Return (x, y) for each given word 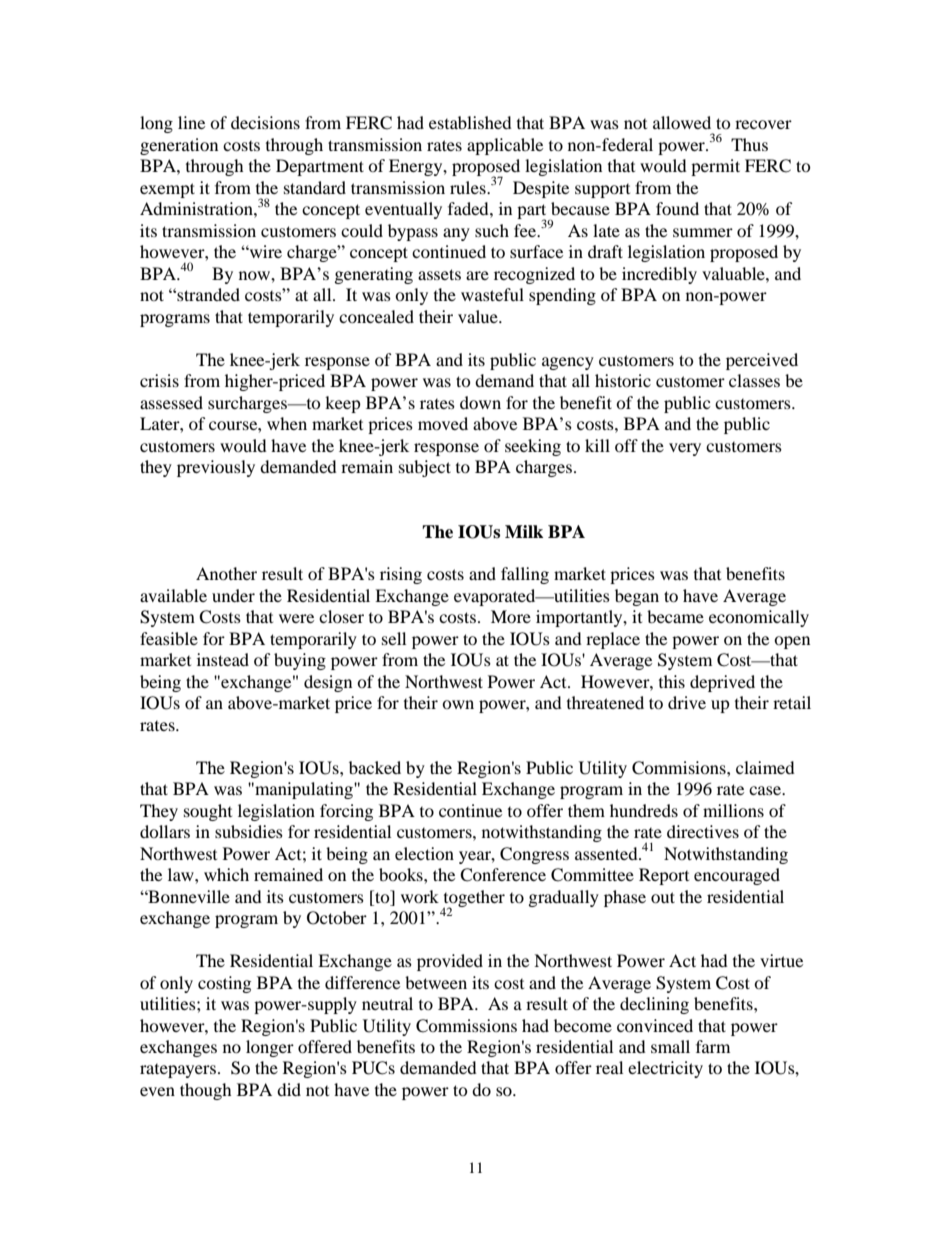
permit (715, 167)
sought (208, 812)
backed (375, 767)
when (287, 423)
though (206, 1091)
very (685, 449)
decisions (265, 122)
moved (443, 423)
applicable (505, 146)
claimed (765, 767)
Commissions (466, 1026)
